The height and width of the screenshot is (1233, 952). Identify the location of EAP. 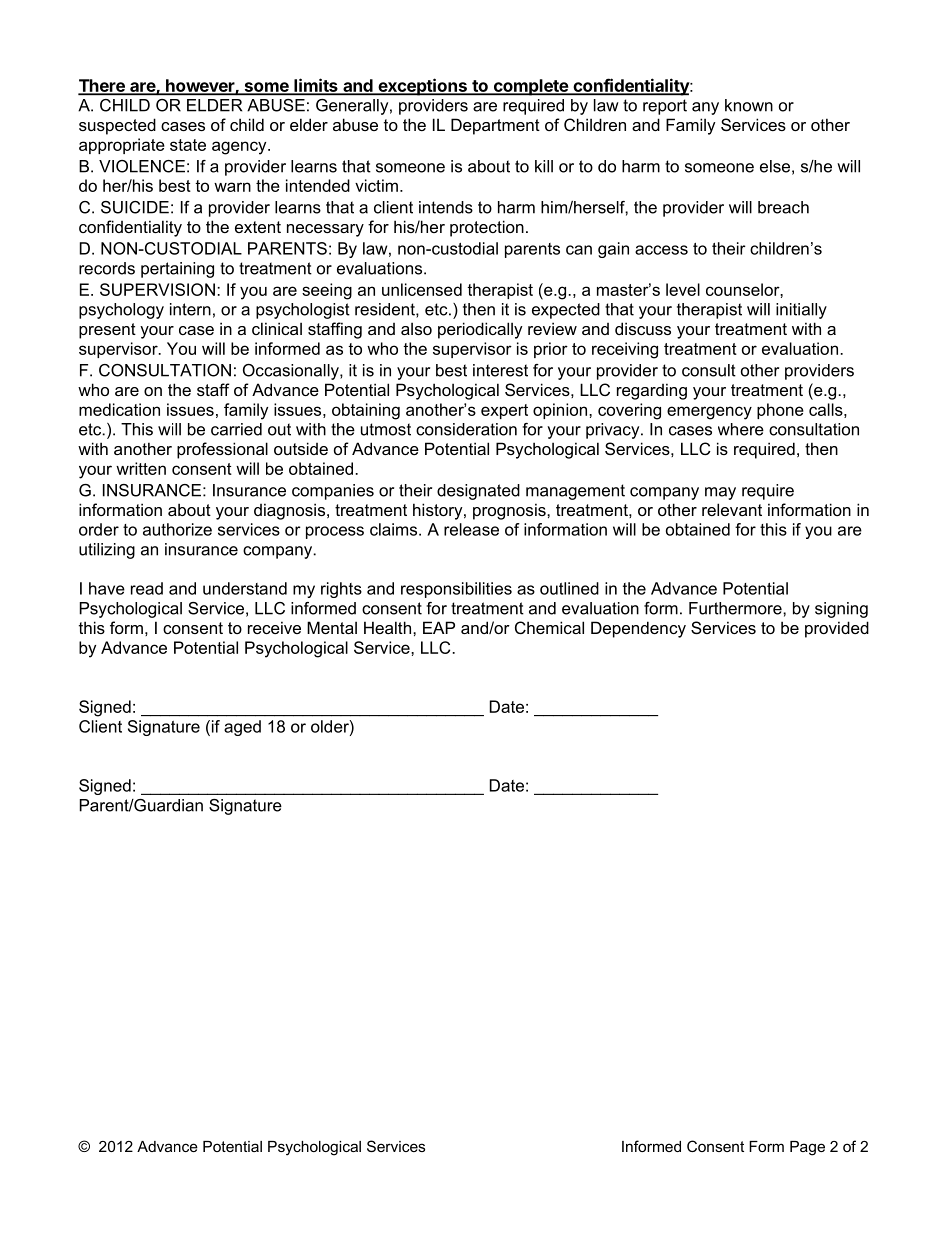
(439, 627).
